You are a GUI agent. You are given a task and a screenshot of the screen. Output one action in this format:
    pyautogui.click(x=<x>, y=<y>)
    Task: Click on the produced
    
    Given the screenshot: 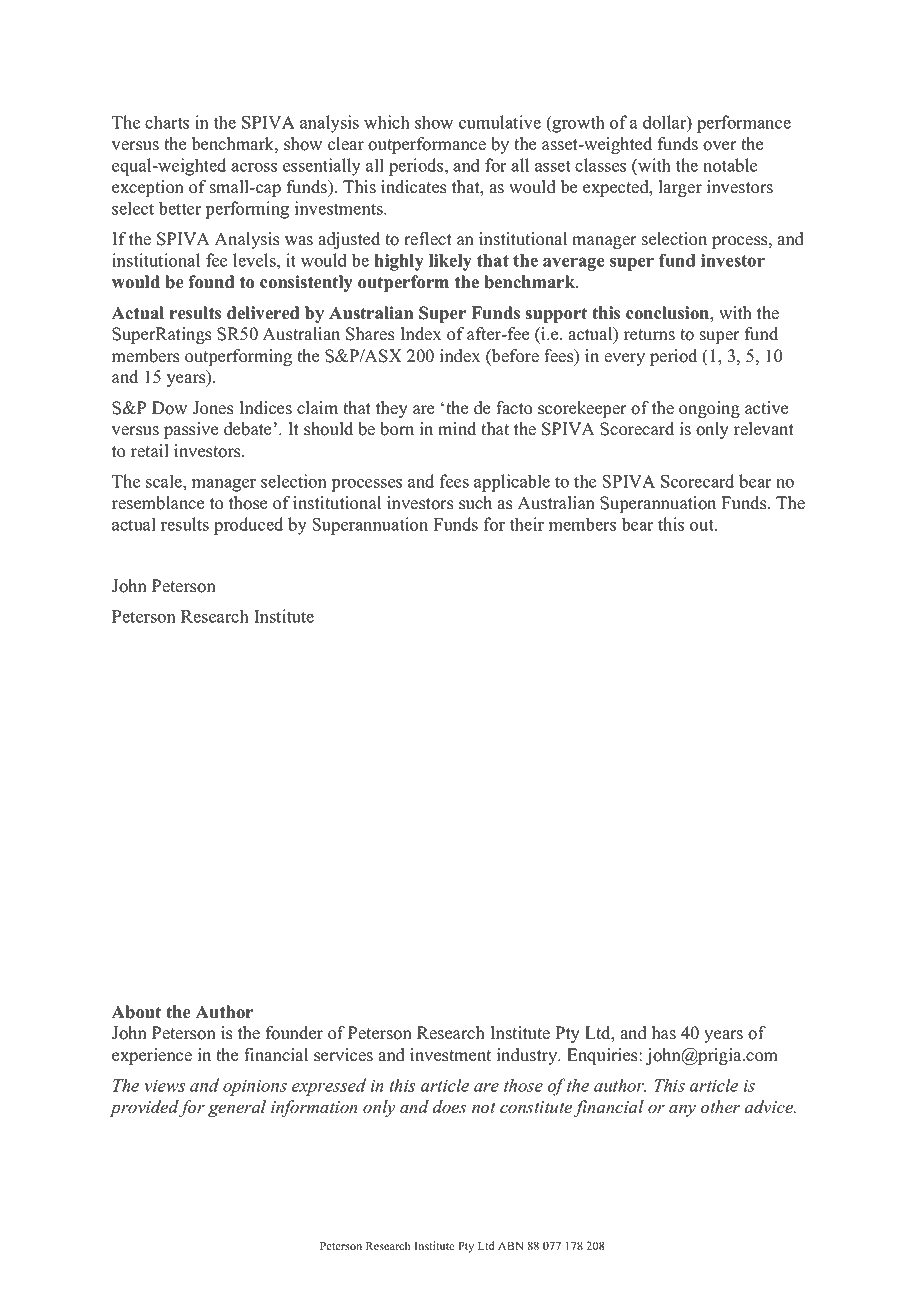 What is the action you would take?
    pyautogui.click(x=248, y=526)
